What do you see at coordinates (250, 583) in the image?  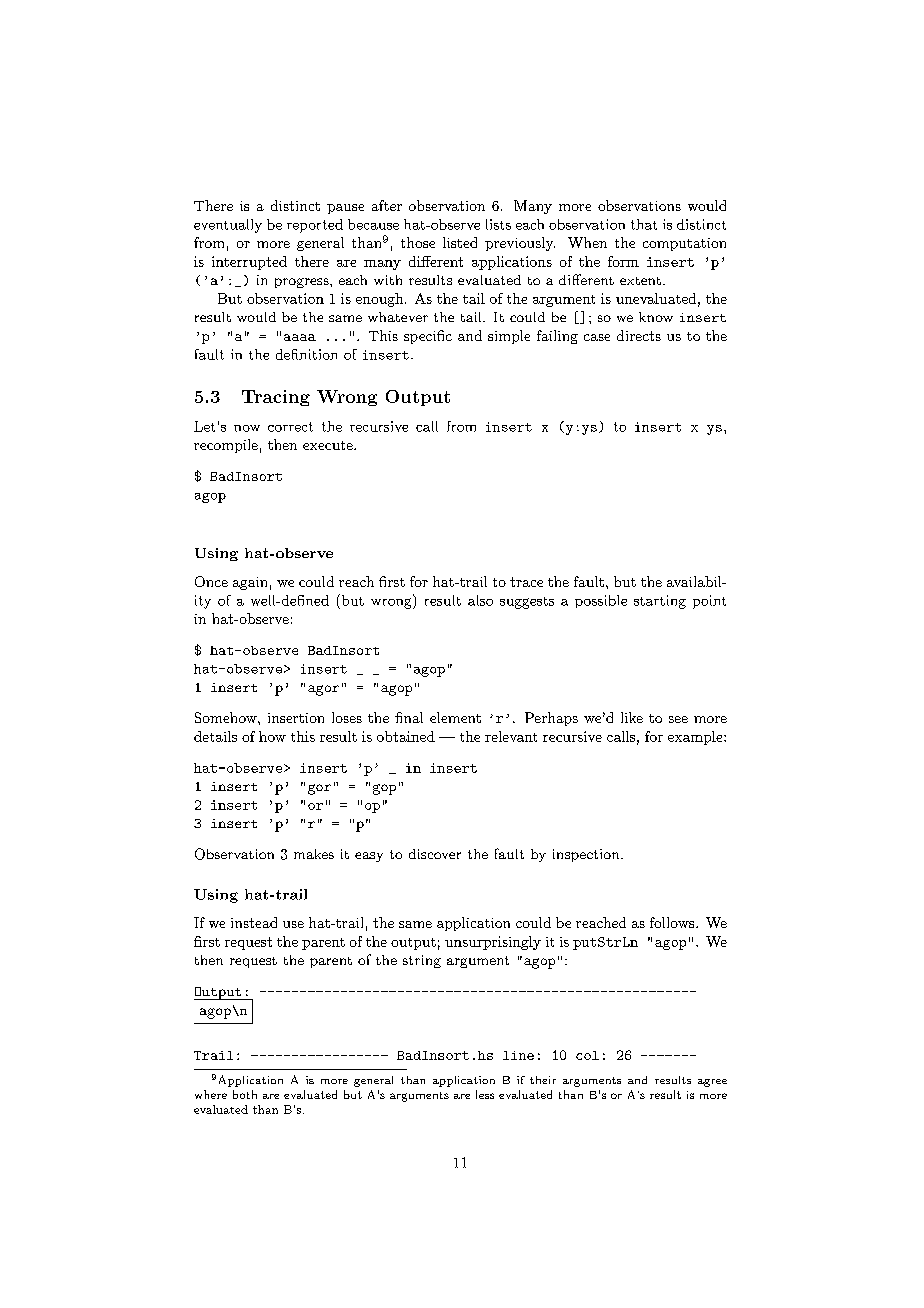 I see `again` at bounding box center [250, 583].
